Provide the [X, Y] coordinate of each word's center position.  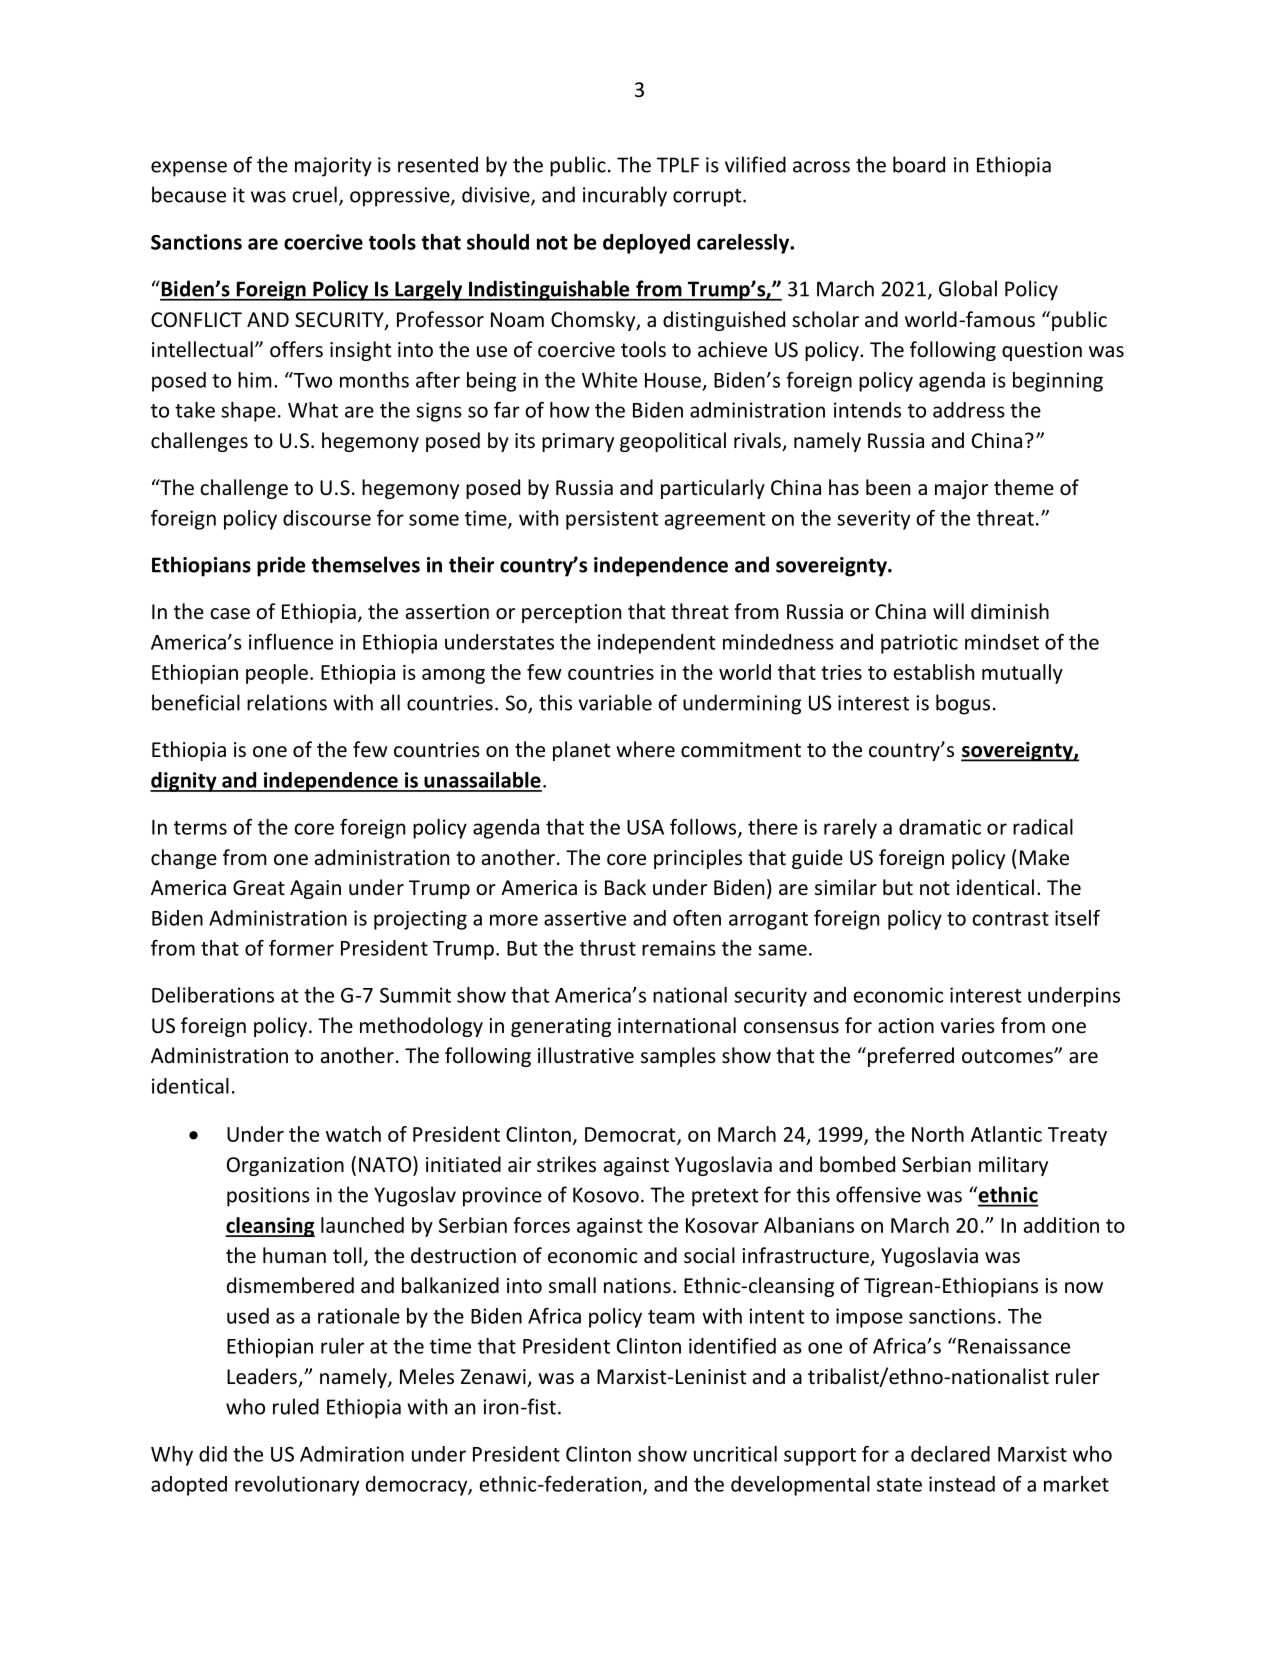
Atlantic [1006, 1134]
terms [200, 828]
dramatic [940, 827]
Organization [285, 1166]
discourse [327, 518]
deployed [646, 244]
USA [645, 827]
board [919, 164]
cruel [314, 194]
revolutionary [297, 1486]
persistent [612, 520]
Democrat [631, 1135]
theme [1024, 487]
